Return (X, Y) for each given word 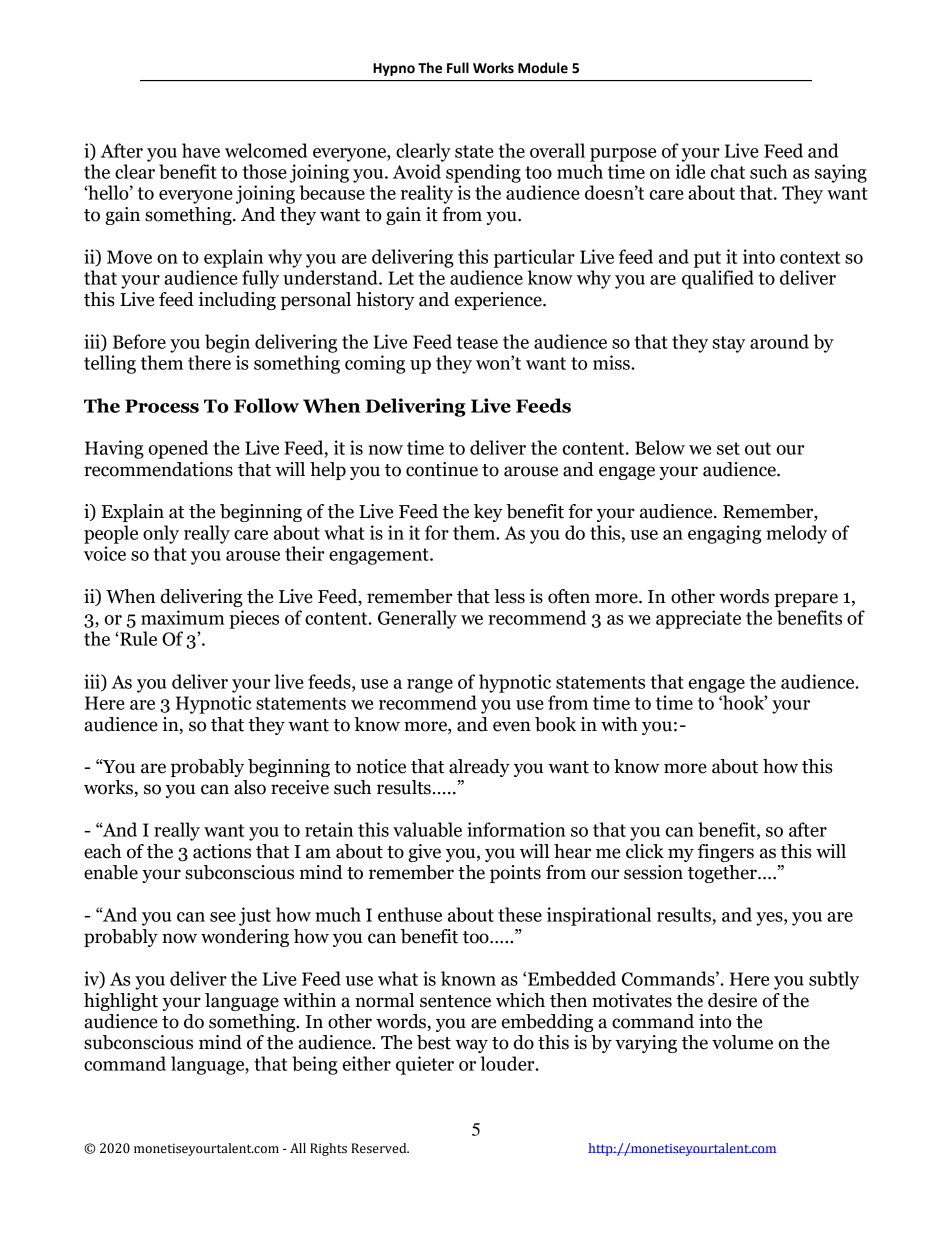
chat (728, 171)
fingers (726, 853)
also (250, 787)
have (201, 150)
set (728, 448)
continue (442, 469)
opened (178, 449)
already (479, 768)
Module (543, 68)
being (315, 1065)
